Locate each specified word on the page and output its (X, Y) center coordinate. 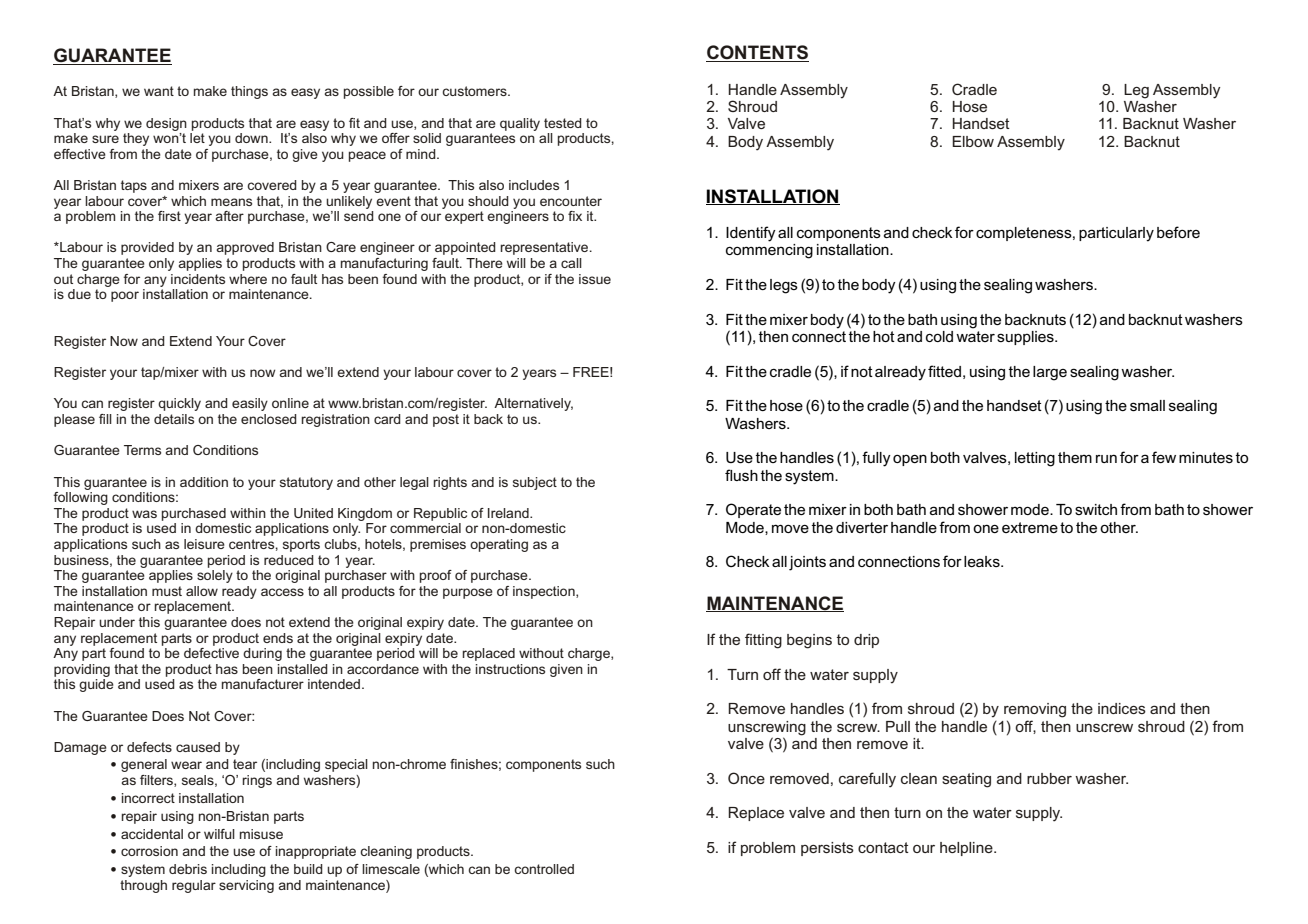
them (1075, 457)
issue (595, 279)
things (249, 92)
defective (211, 651)
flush (741, 475)
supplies (1026, 338)
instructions (510, 669)
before (1178, 232)
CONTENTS (757, 53)
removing (1035, 710)
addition (204, 482)
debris (188, 869)
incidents (198, 279)
